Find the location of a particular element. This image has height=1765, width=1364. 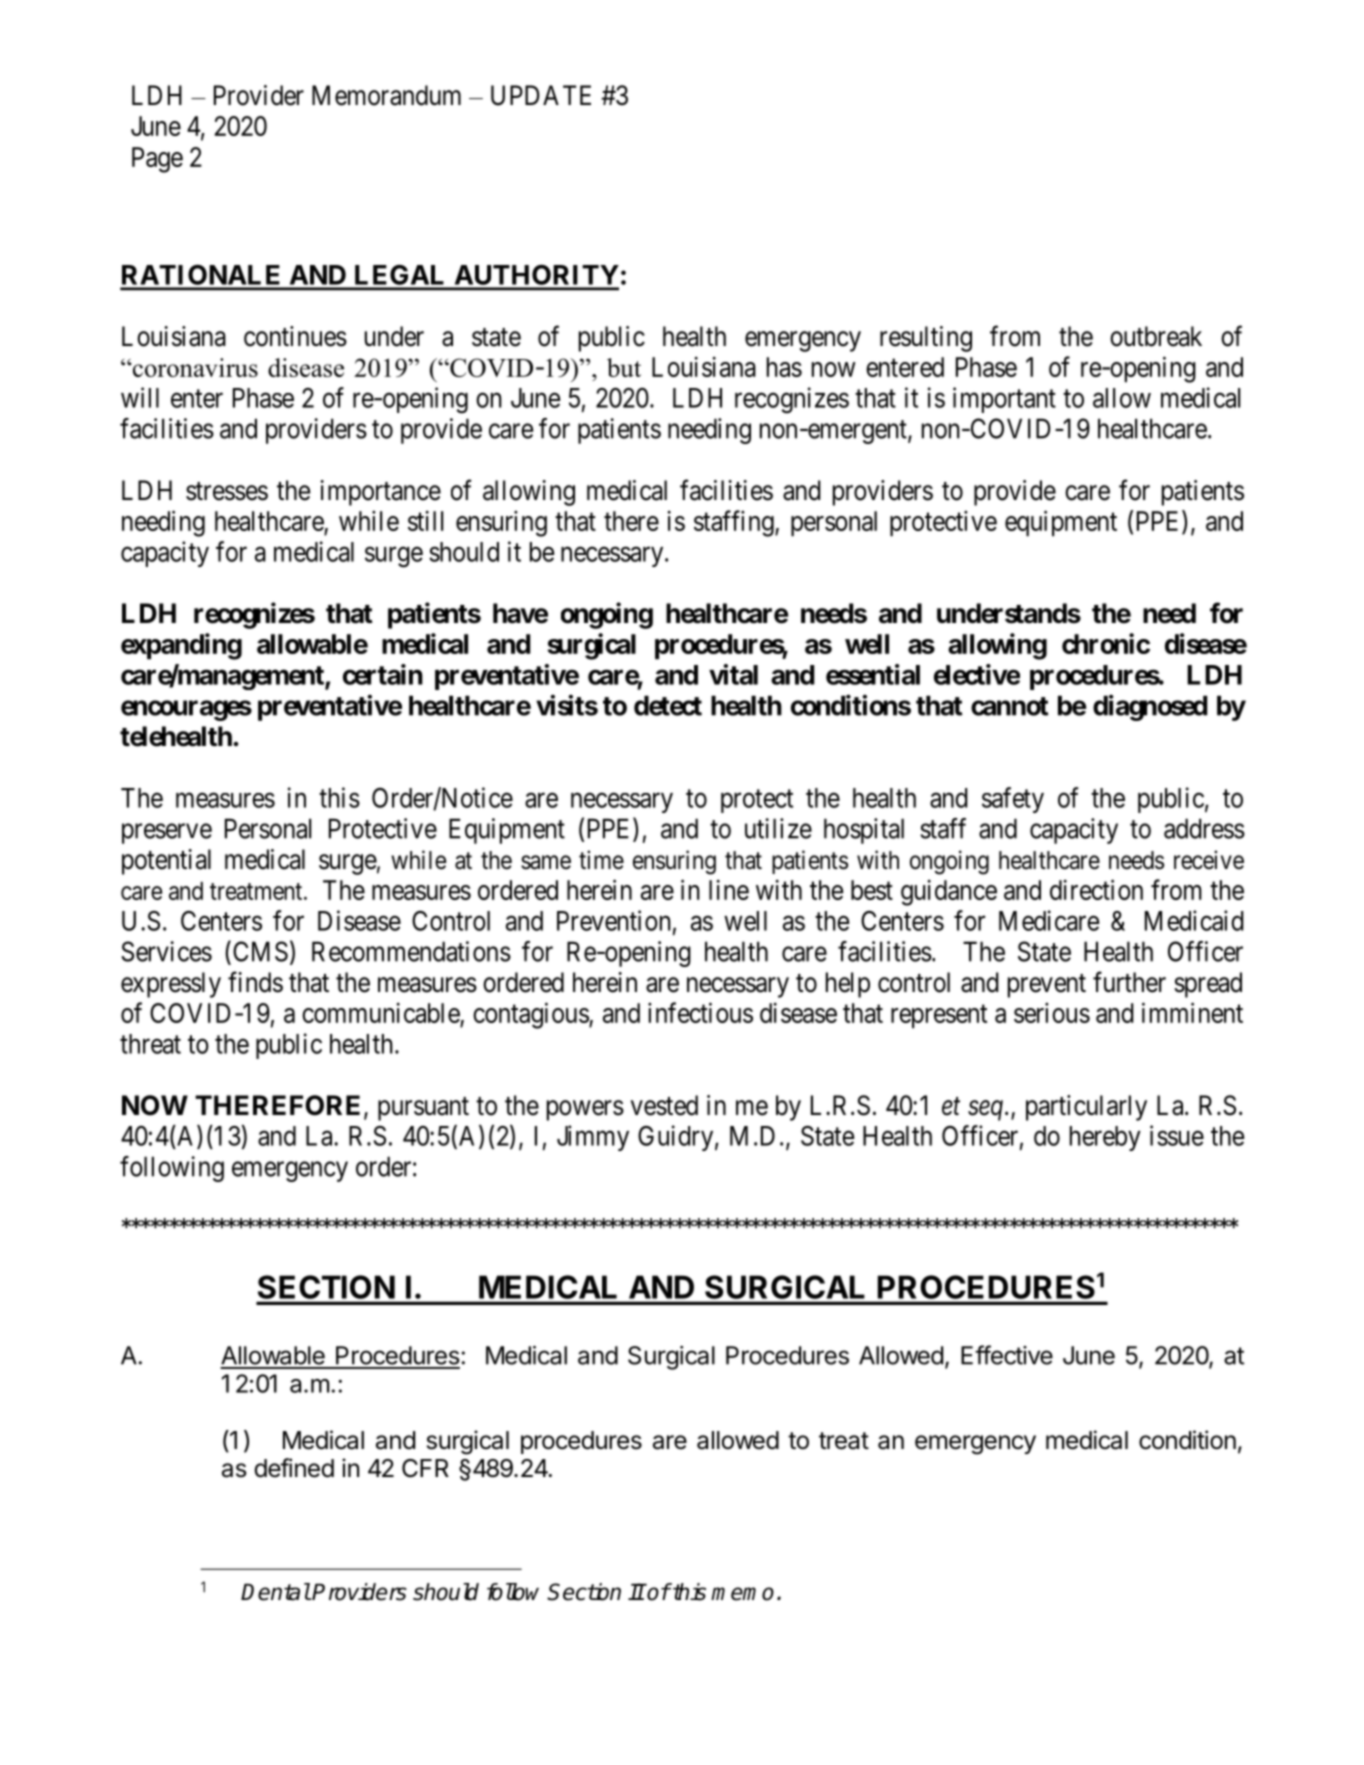

vested is located at coordinates (664, 1105).
